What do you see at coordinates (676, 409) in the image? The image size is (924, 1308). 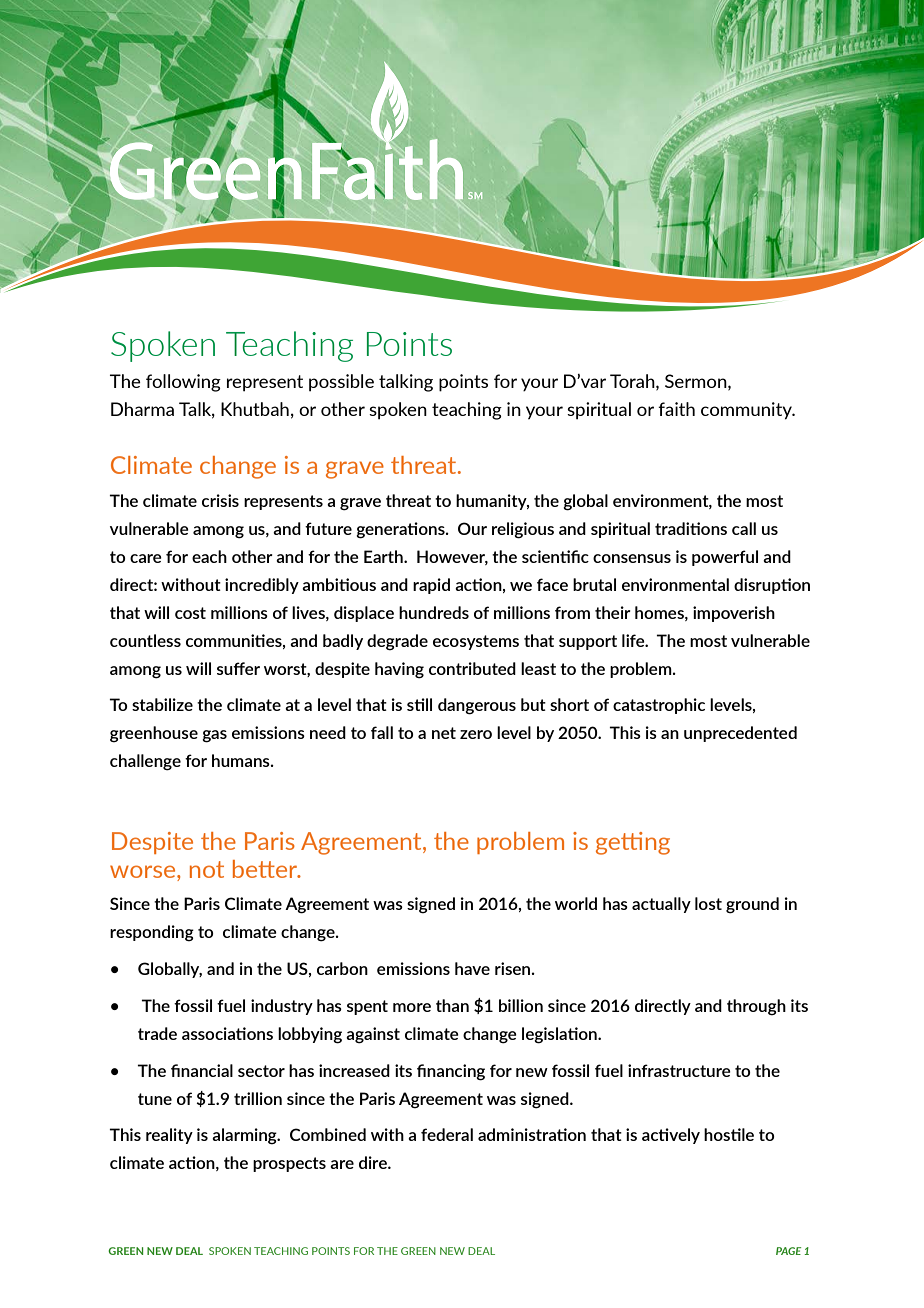 I see `faith` at bounding box center [676, 409].
